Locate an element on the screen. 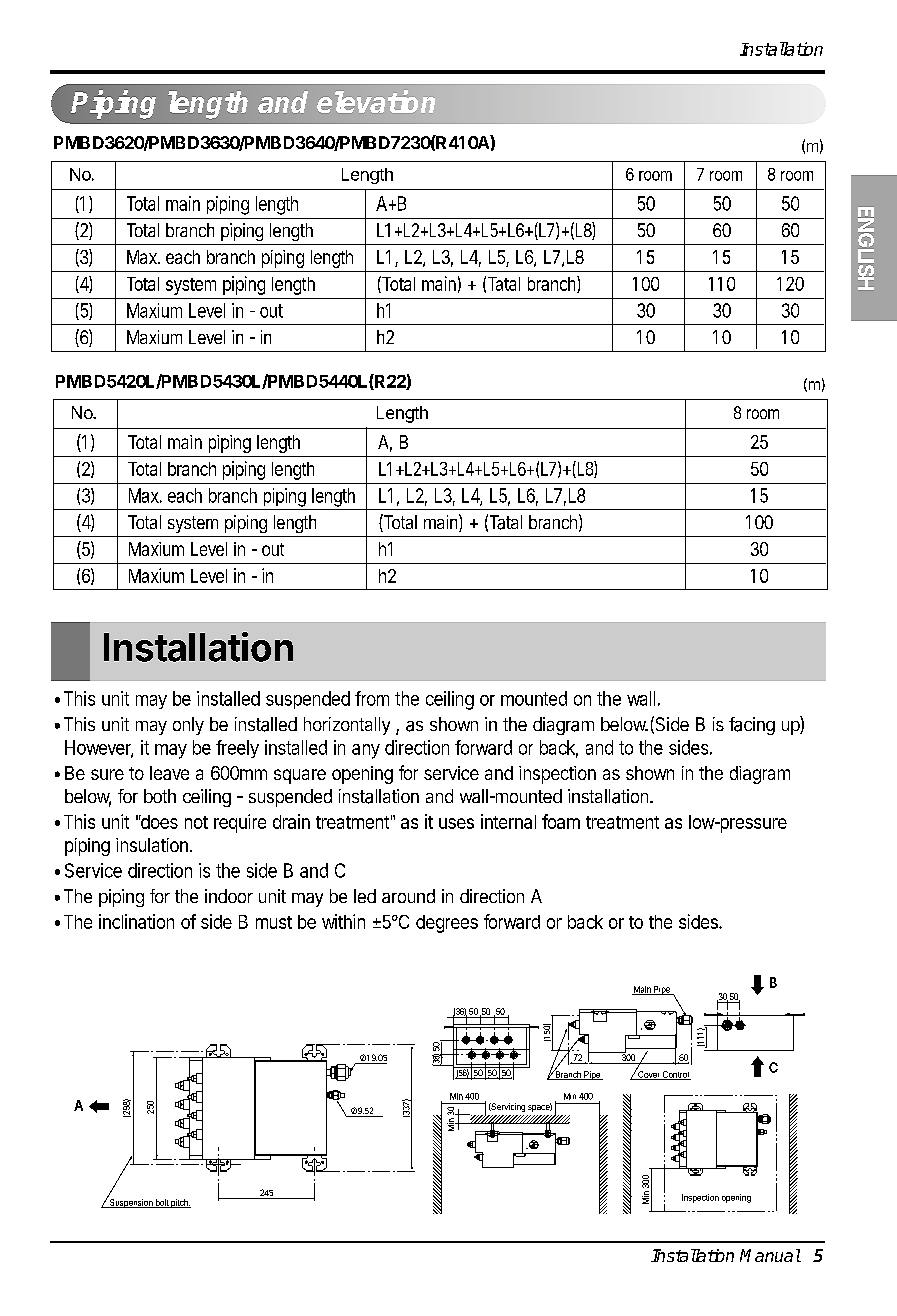 The image size is (897, 1316). elevation is located at coordinates (376, 101).
